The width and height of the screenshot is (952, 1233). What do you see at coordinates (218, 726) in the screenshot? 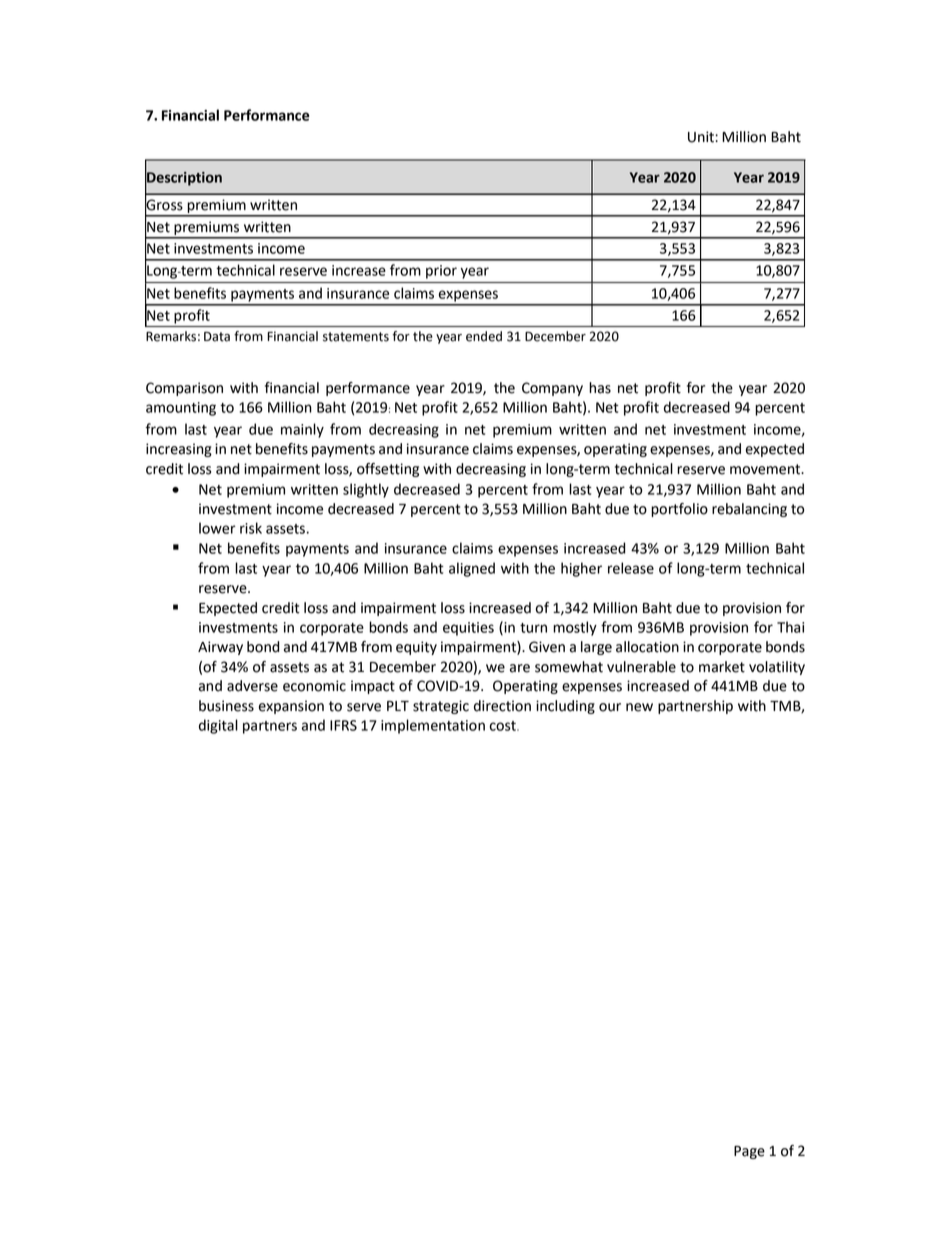
I see `digital` at bounding box center [218, 726].
